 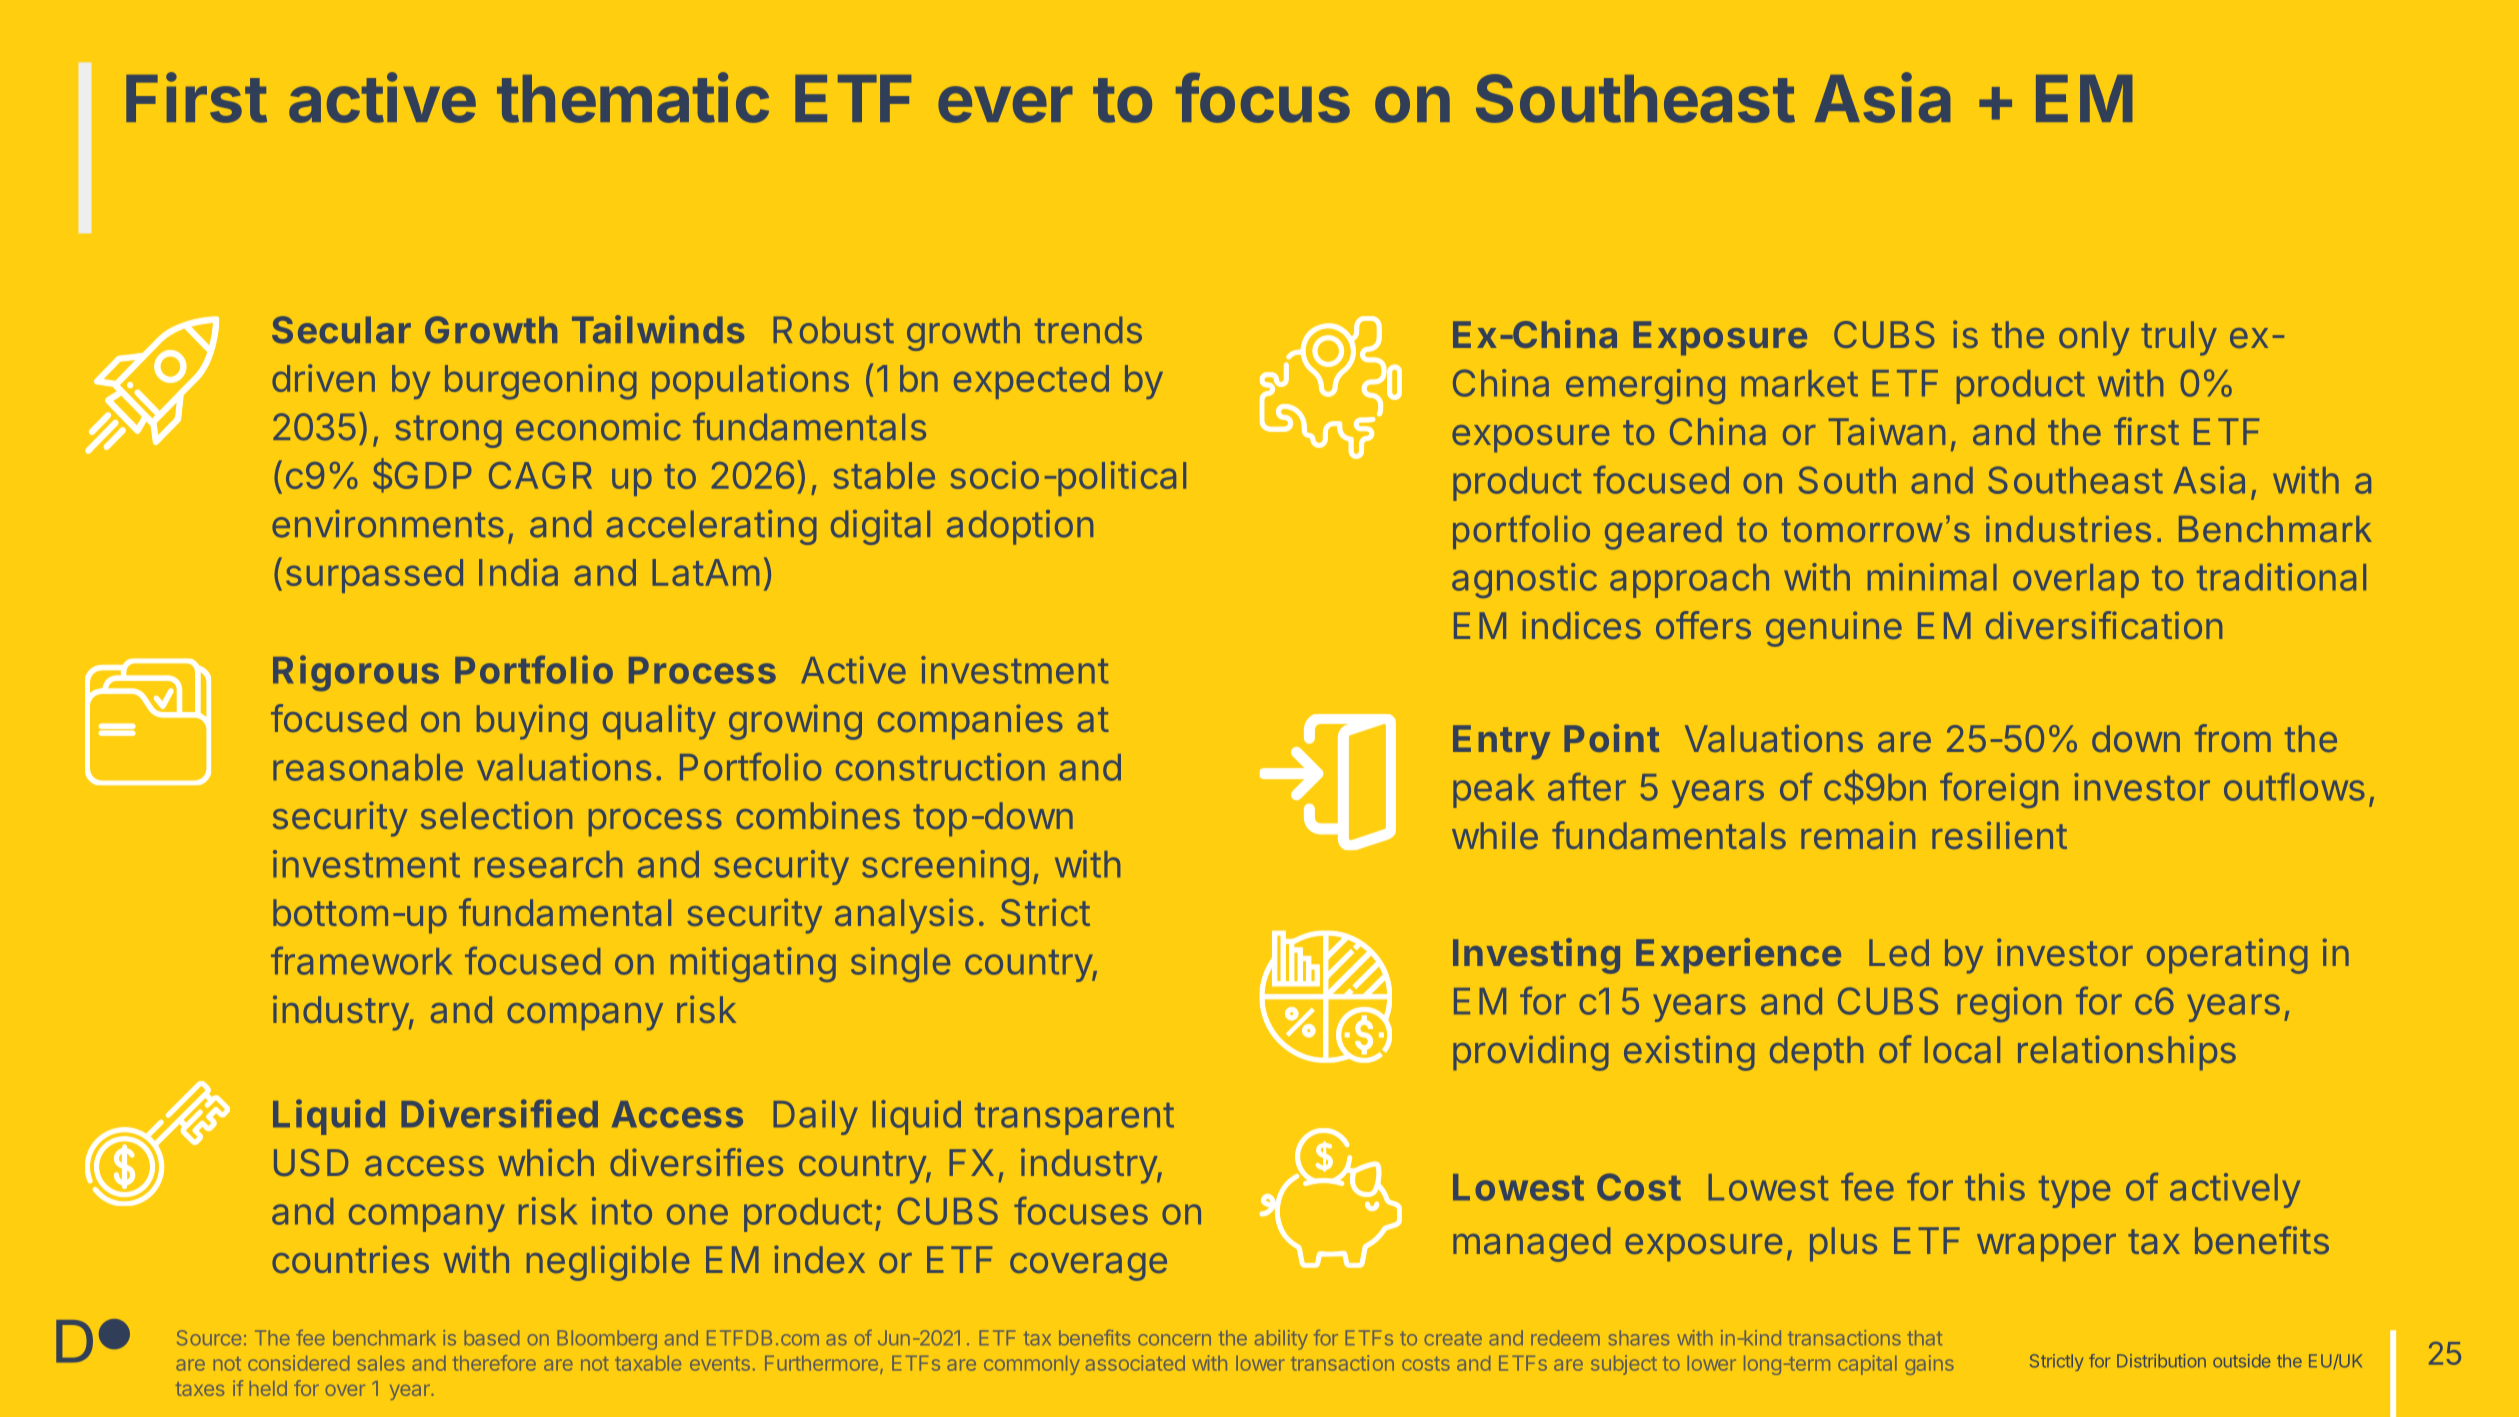 What do you see at coordinates (492, 1338) in the screenshot?
I see `based` at bounding box center [492, 1338].
